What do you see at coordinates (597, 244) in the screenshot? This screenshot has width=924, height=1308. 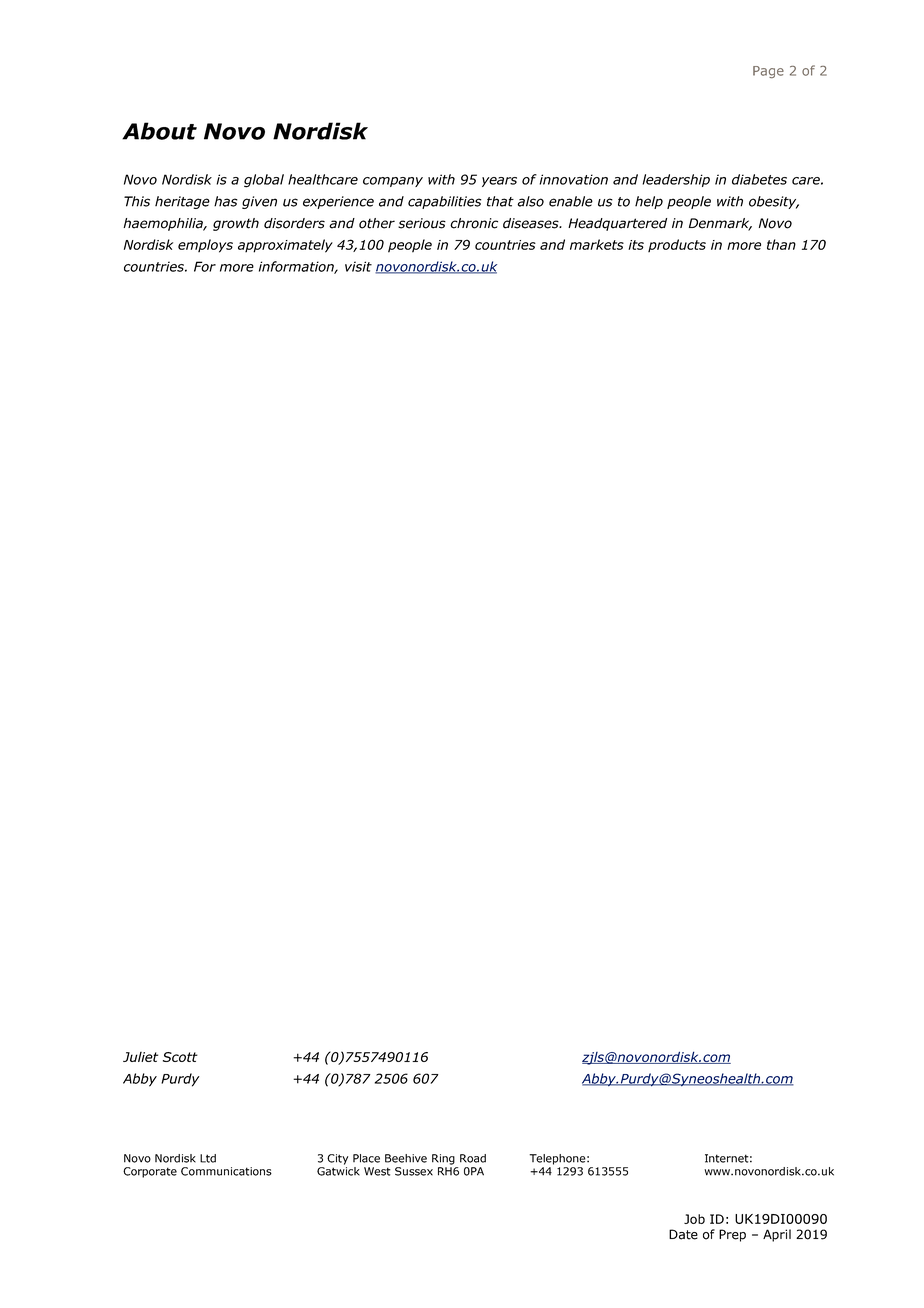 I see `markets` at bounding box center [597, 244].
